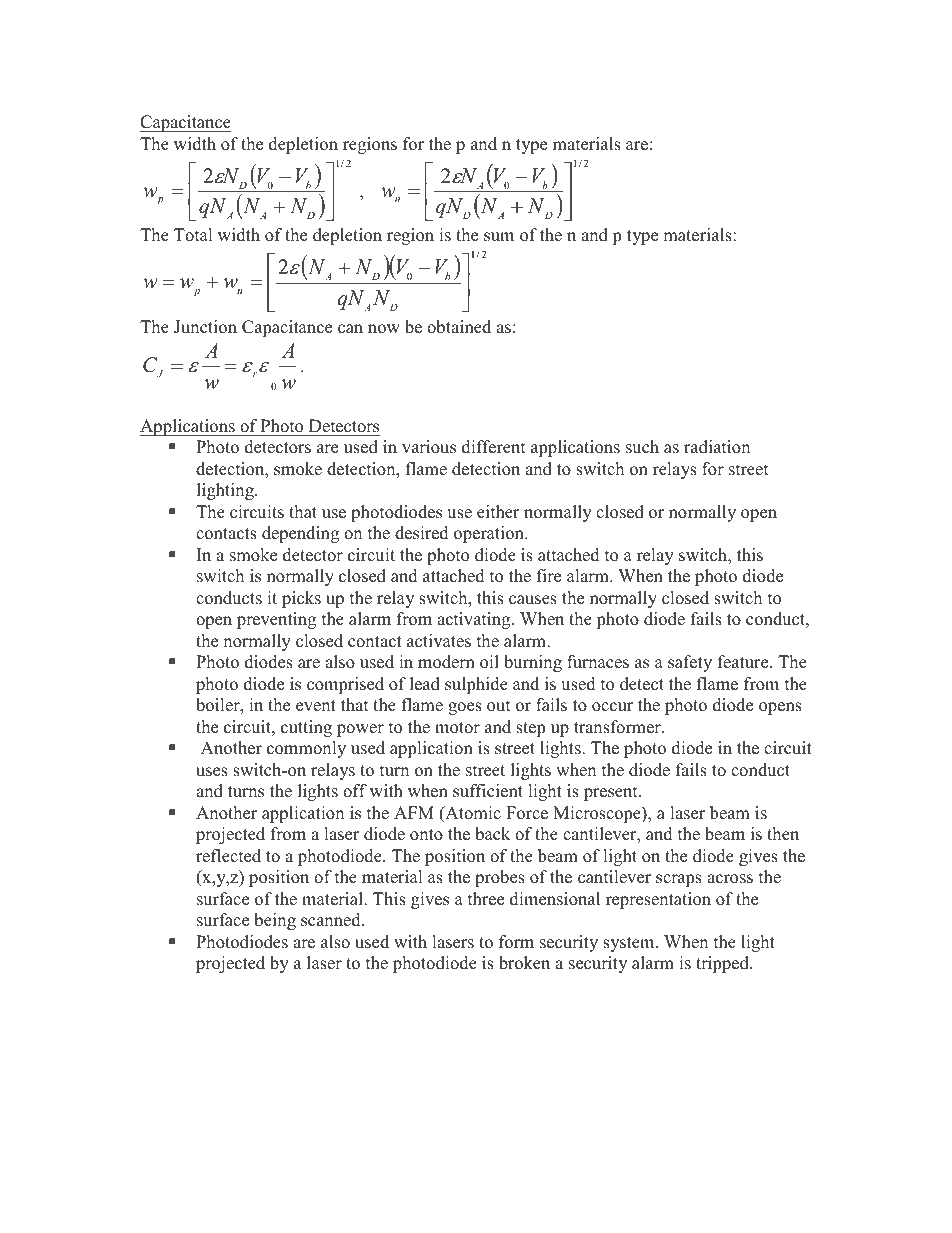 This image has width=952, height=1233. Describe the element at coordinates (459, 327) in the image. I see `obtained` at that location.
